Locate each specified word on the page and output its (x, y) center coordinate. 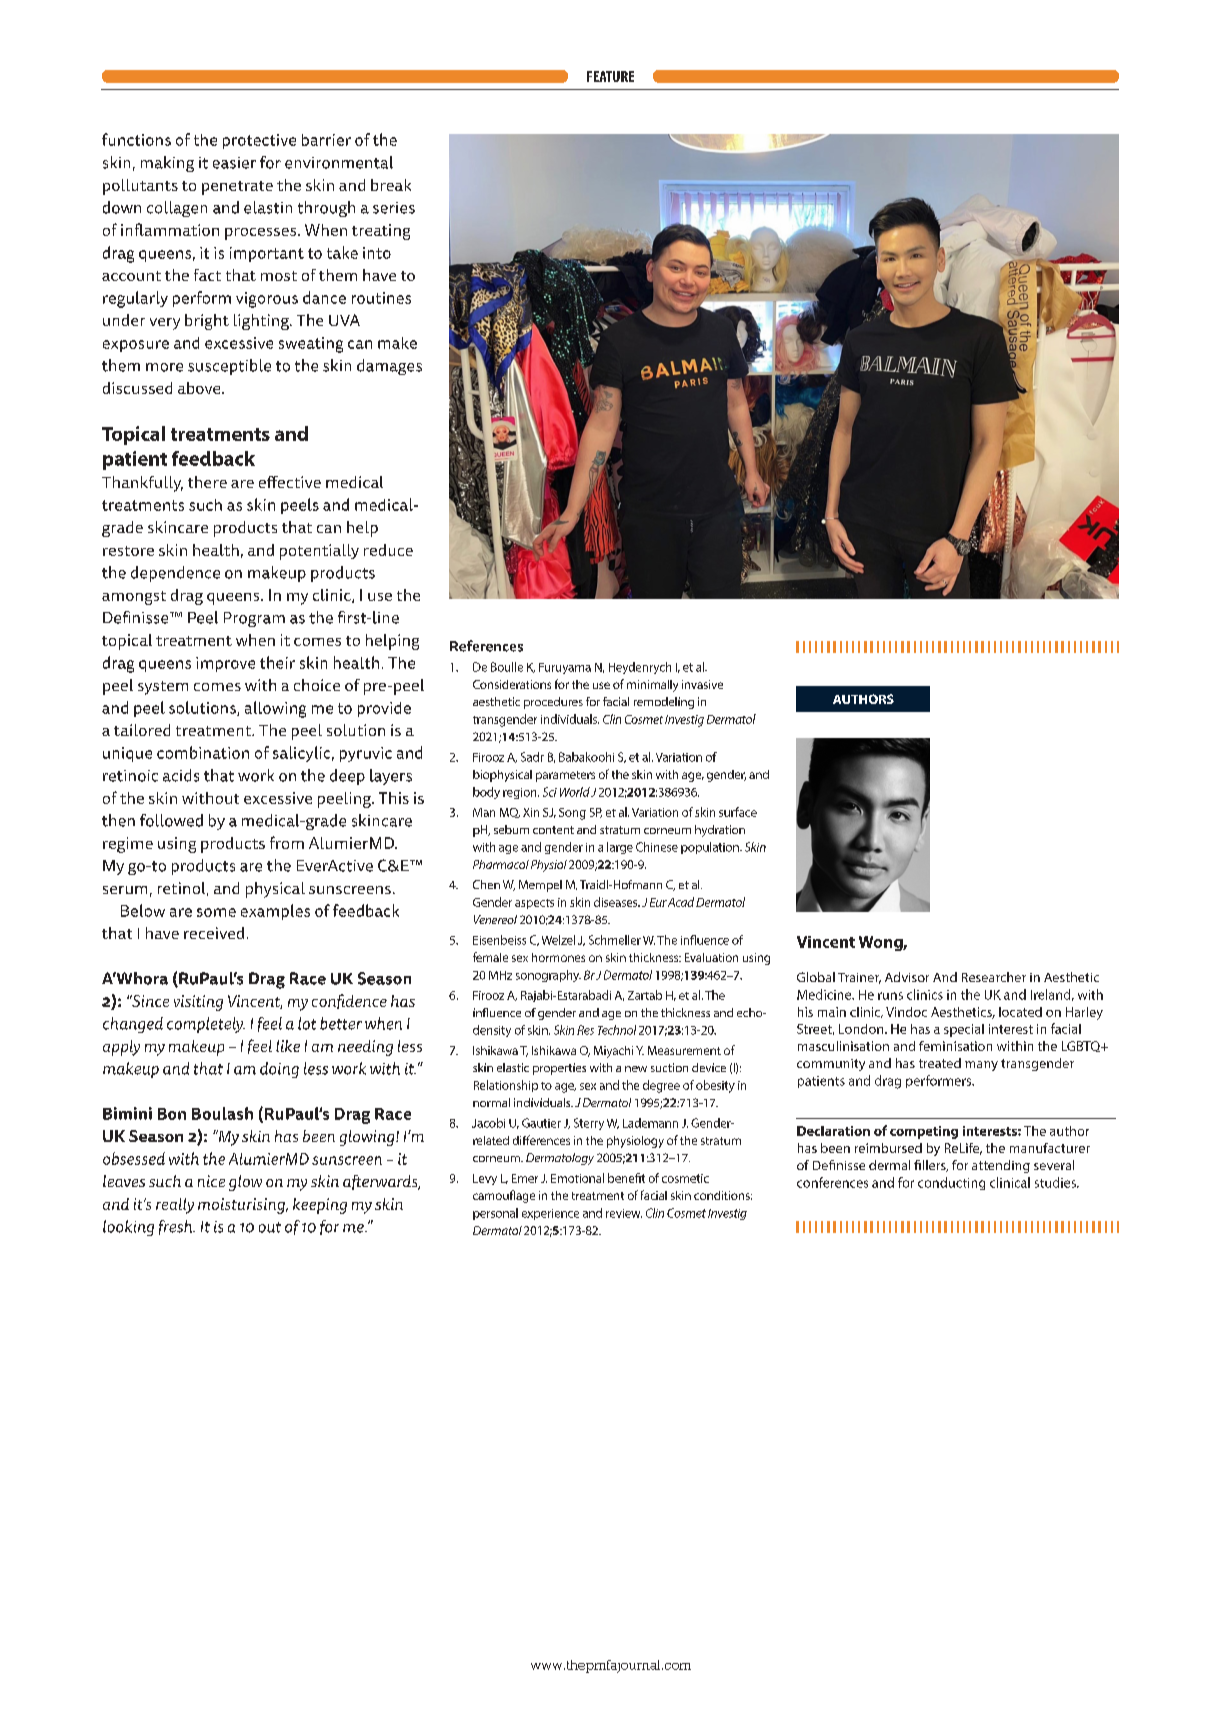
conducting (951, 1183)
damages (389, 367)
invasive (702, 684)
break (391, 185)
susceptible (229, 367)
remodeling (664, 703)
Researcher (994, 977)
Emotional (577, 1178)
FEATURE (610, 76)
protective (259, 141)
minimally (652, 686)
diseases (617, 902)
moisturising (242, 1206)
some (216, 912)
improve (225, 664)
